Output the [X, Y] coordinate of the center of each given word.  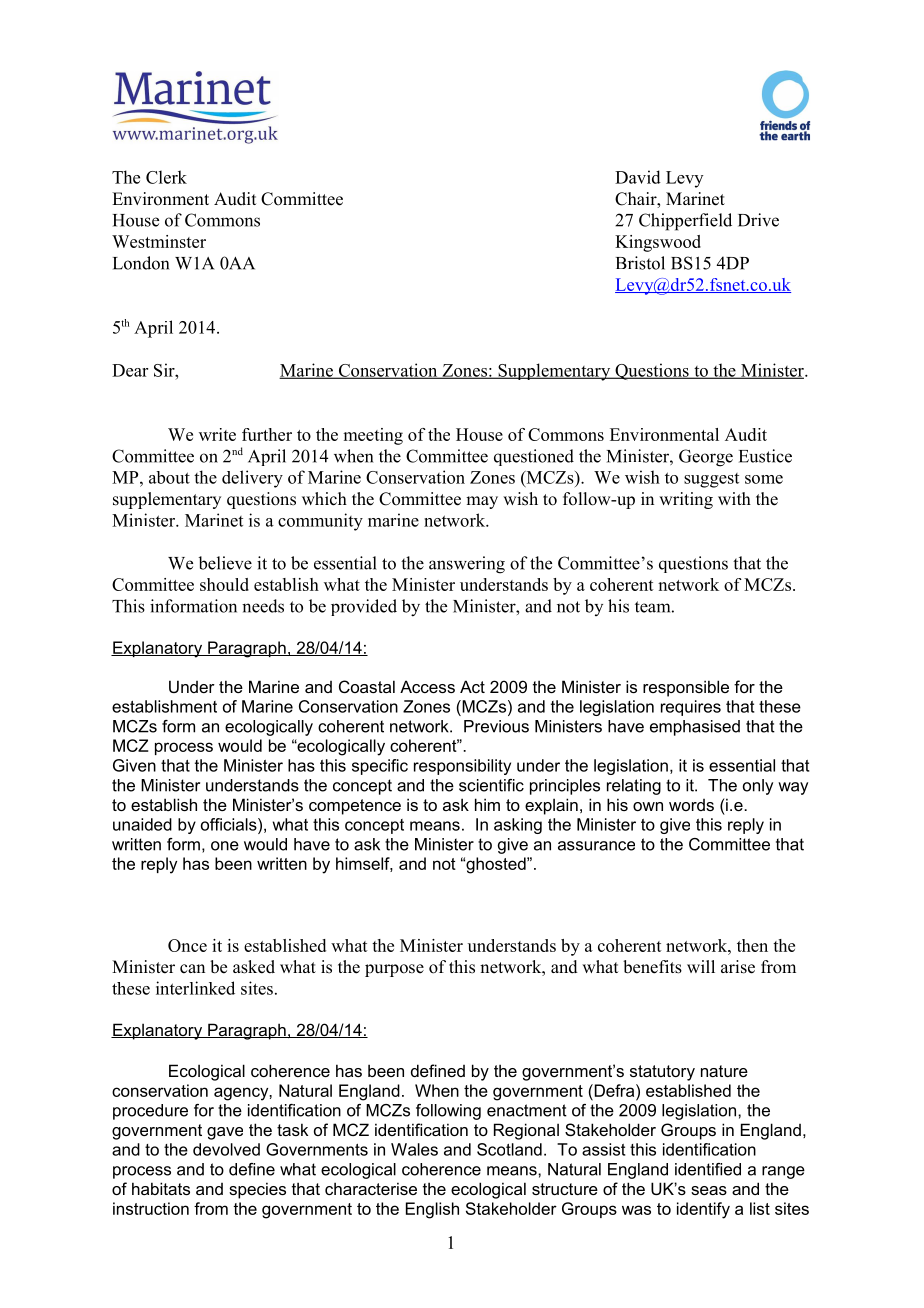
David [638, 177]
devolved [226, 1149]
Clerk [166, 177]
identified [708, 1169]
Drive [758, 220]
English [432, 1210]
